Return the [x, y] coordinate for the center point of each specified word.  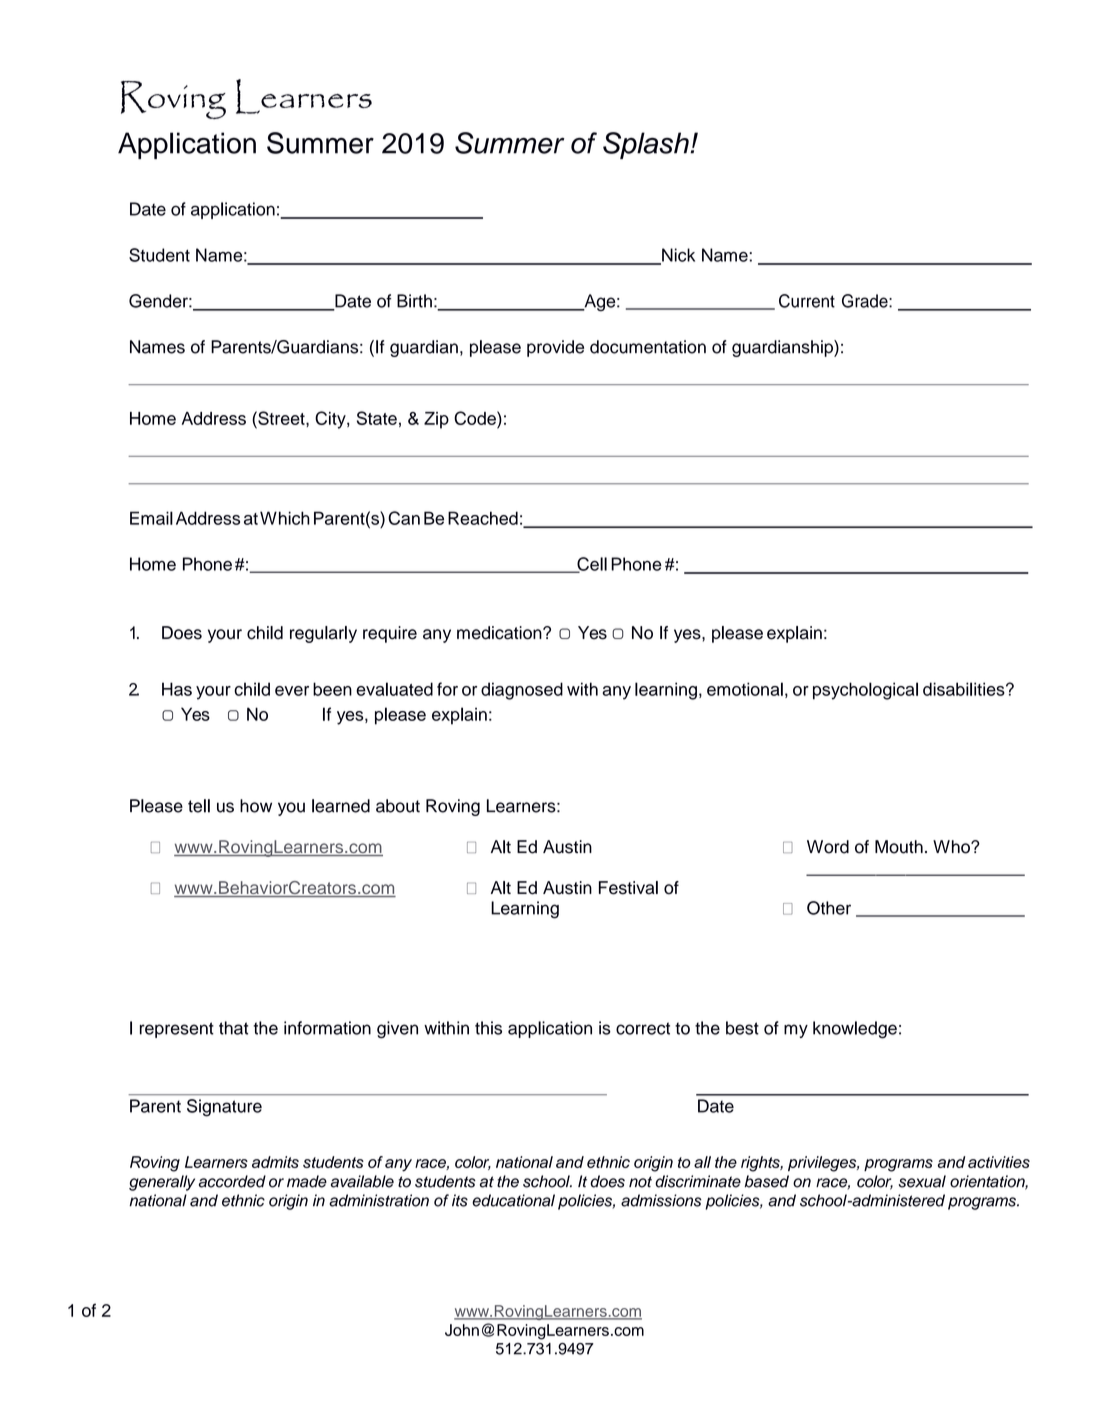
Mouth [899, 847]
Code [476, 418]
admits [275, 1162]
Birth [414, 301]
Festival [628, 888]
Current [807, 301]
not [640, 1182]
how [256, 806]
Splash [647, 145]
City [331, 420]
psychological [865, 691]
